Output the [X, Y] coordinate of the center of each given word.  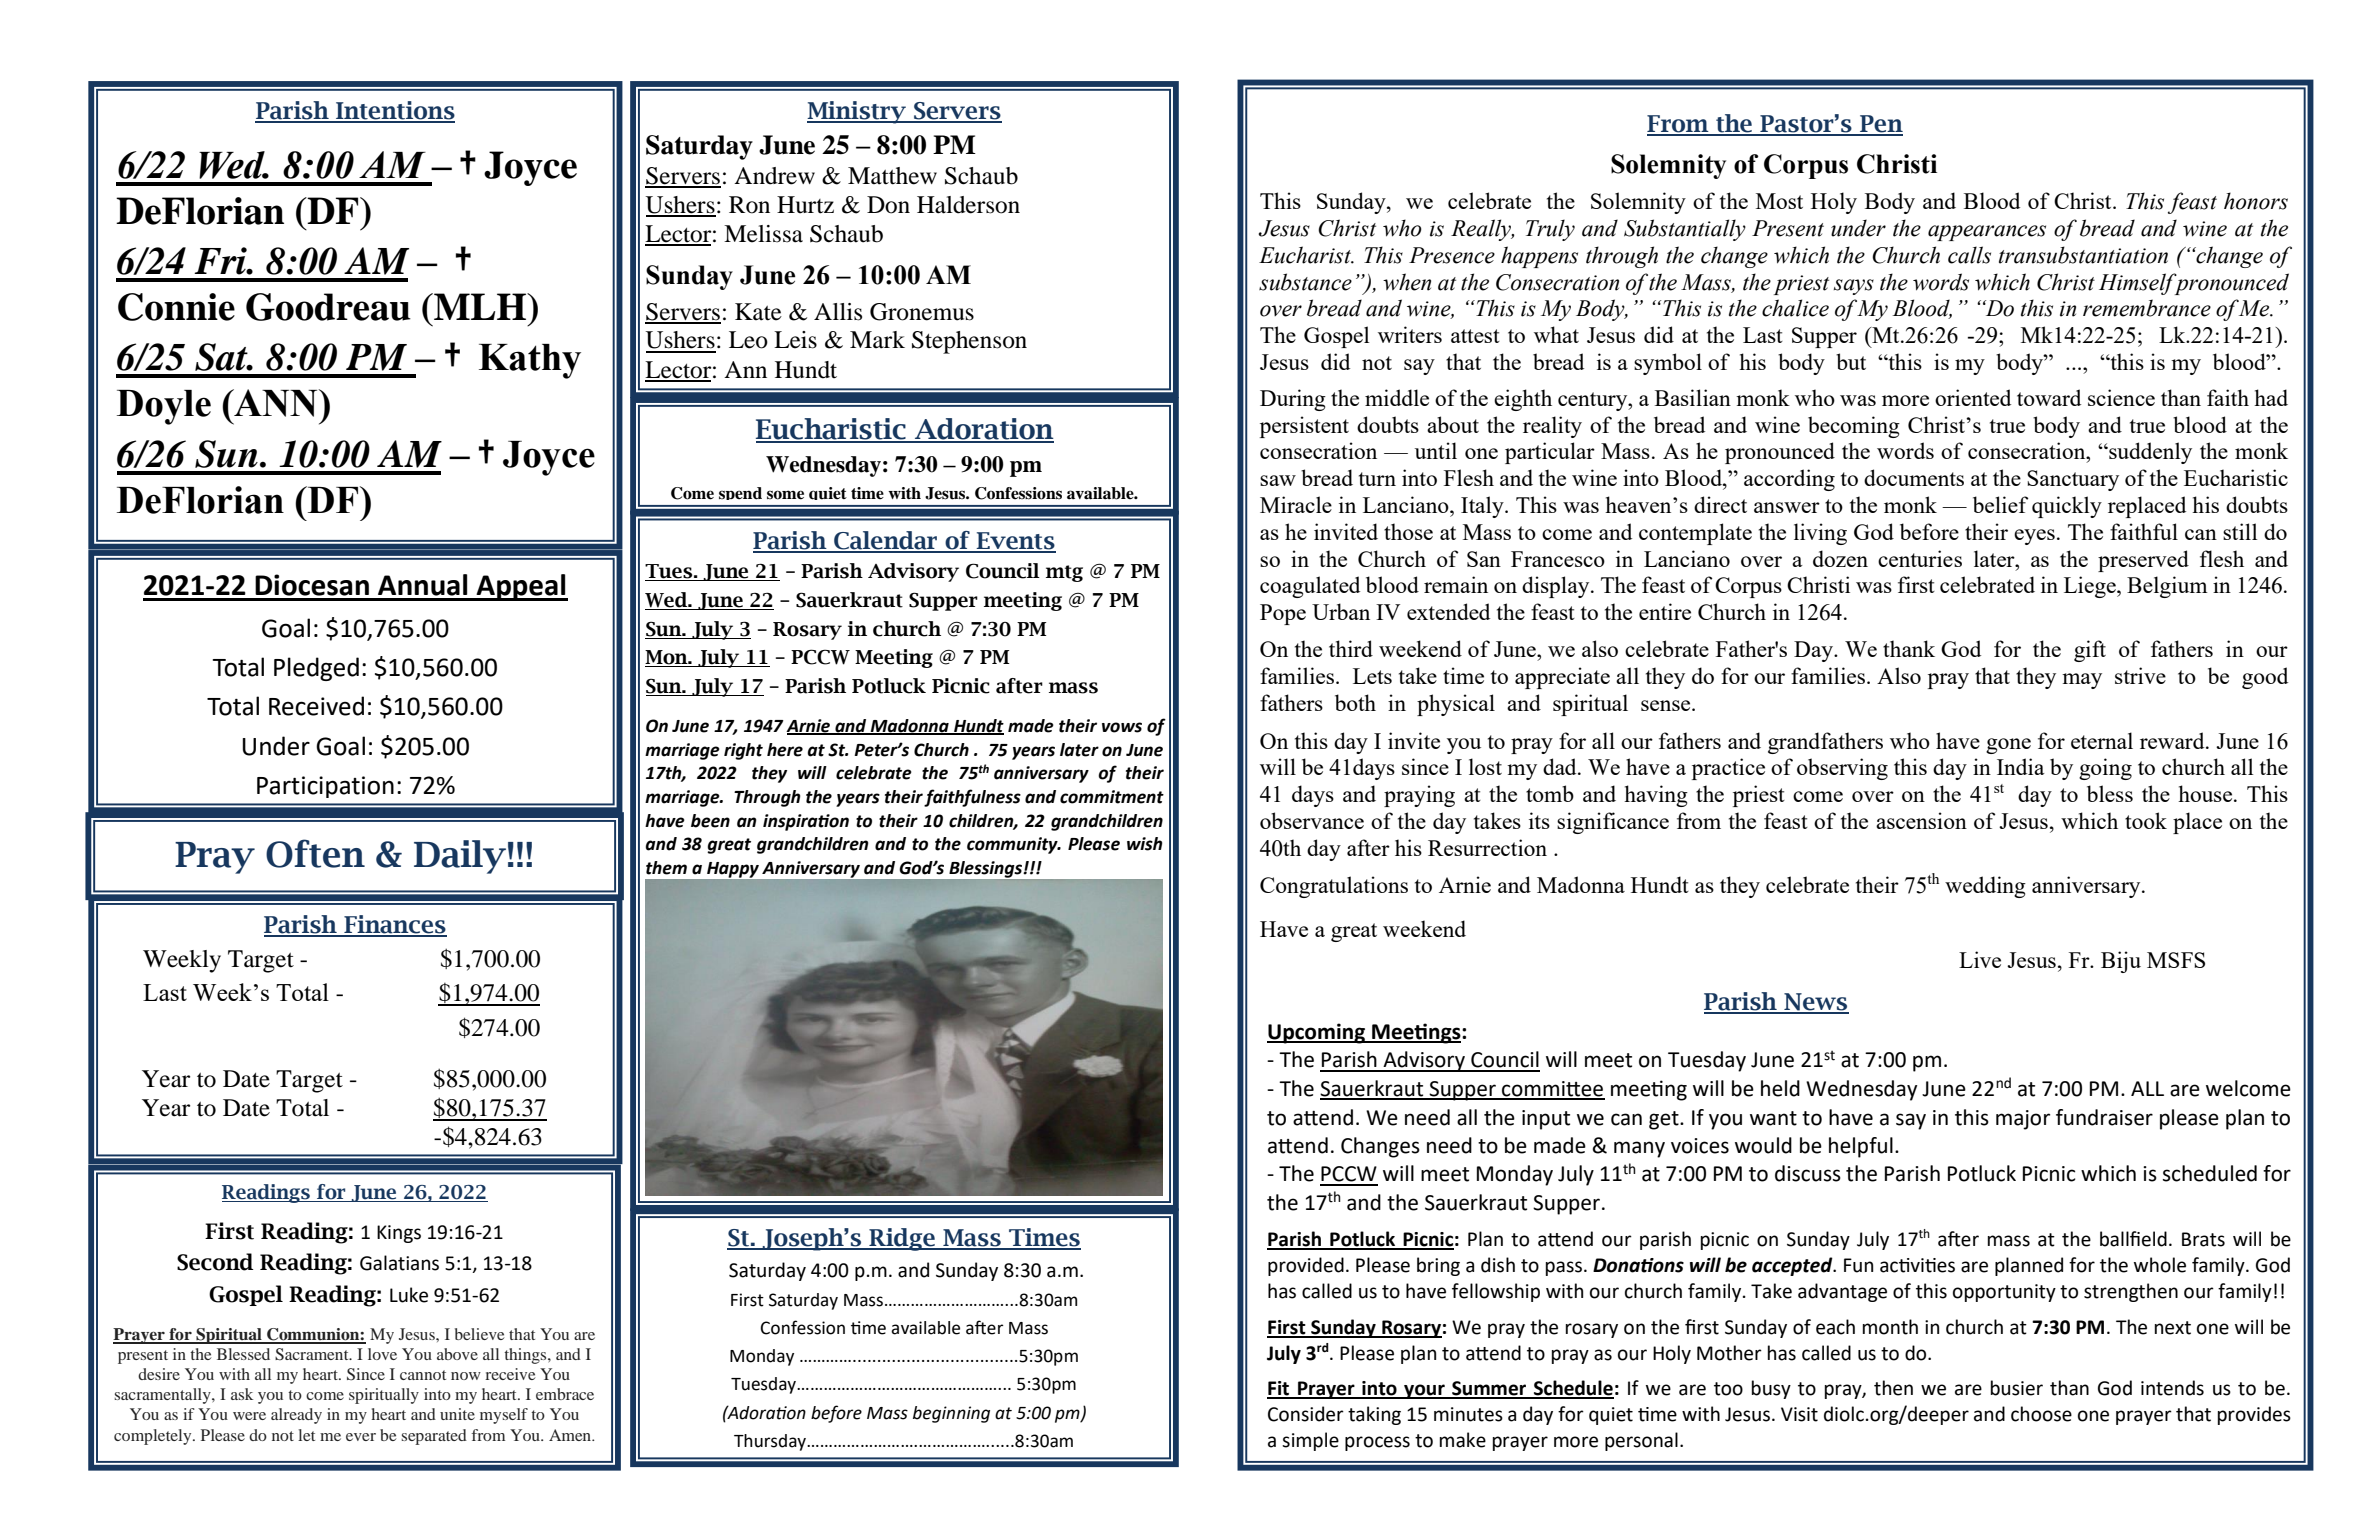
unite [457, 1414]
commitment [1112, 797]
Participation [325, 787]
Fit [1279, 1389]
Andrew [774, 176]
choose [2041, 1414]
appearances [1987, 233]
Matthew [892, 176]
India [2021, 766]
